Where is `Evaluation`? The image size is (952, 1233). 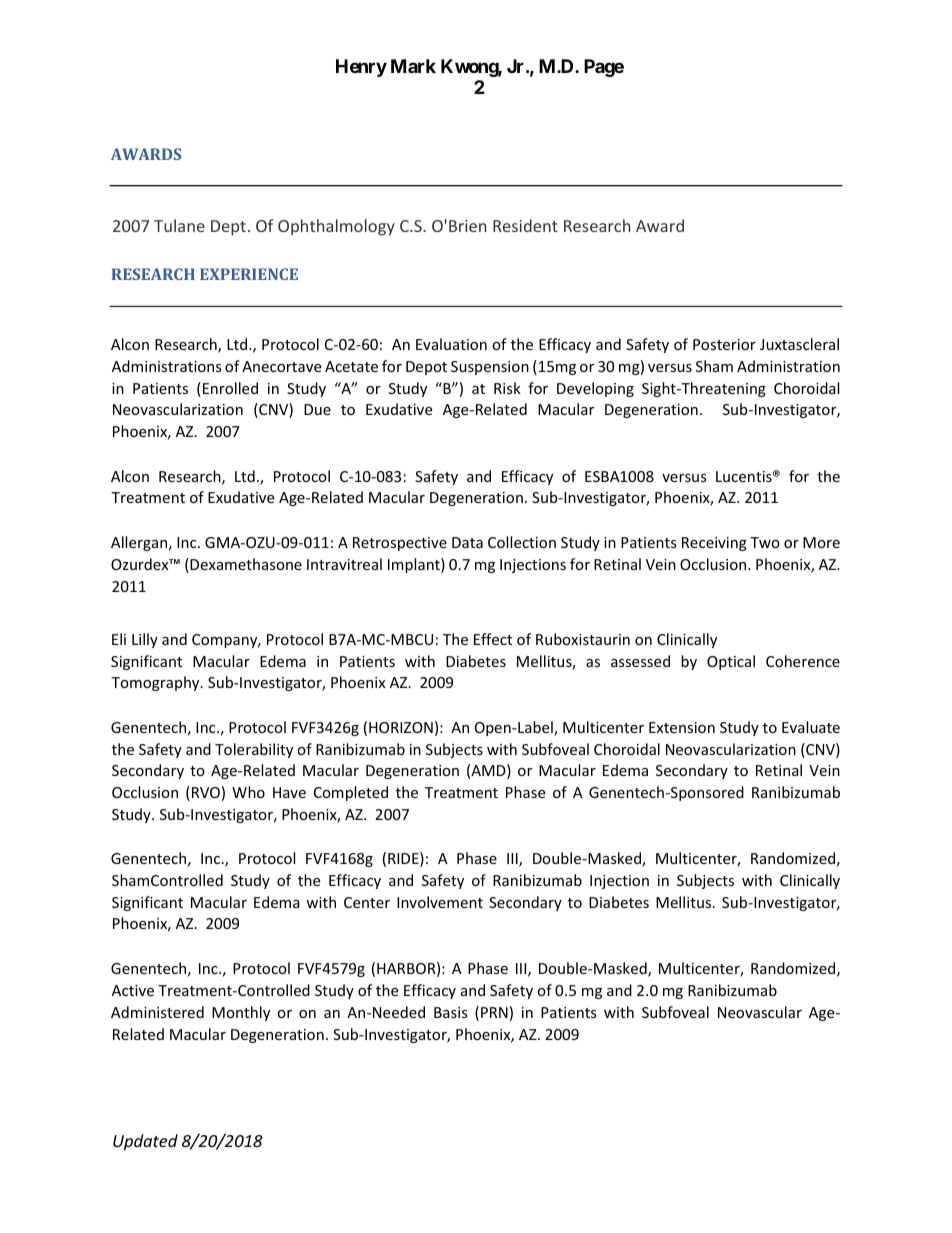
Evaluation is located at coordinates (451, 344).
